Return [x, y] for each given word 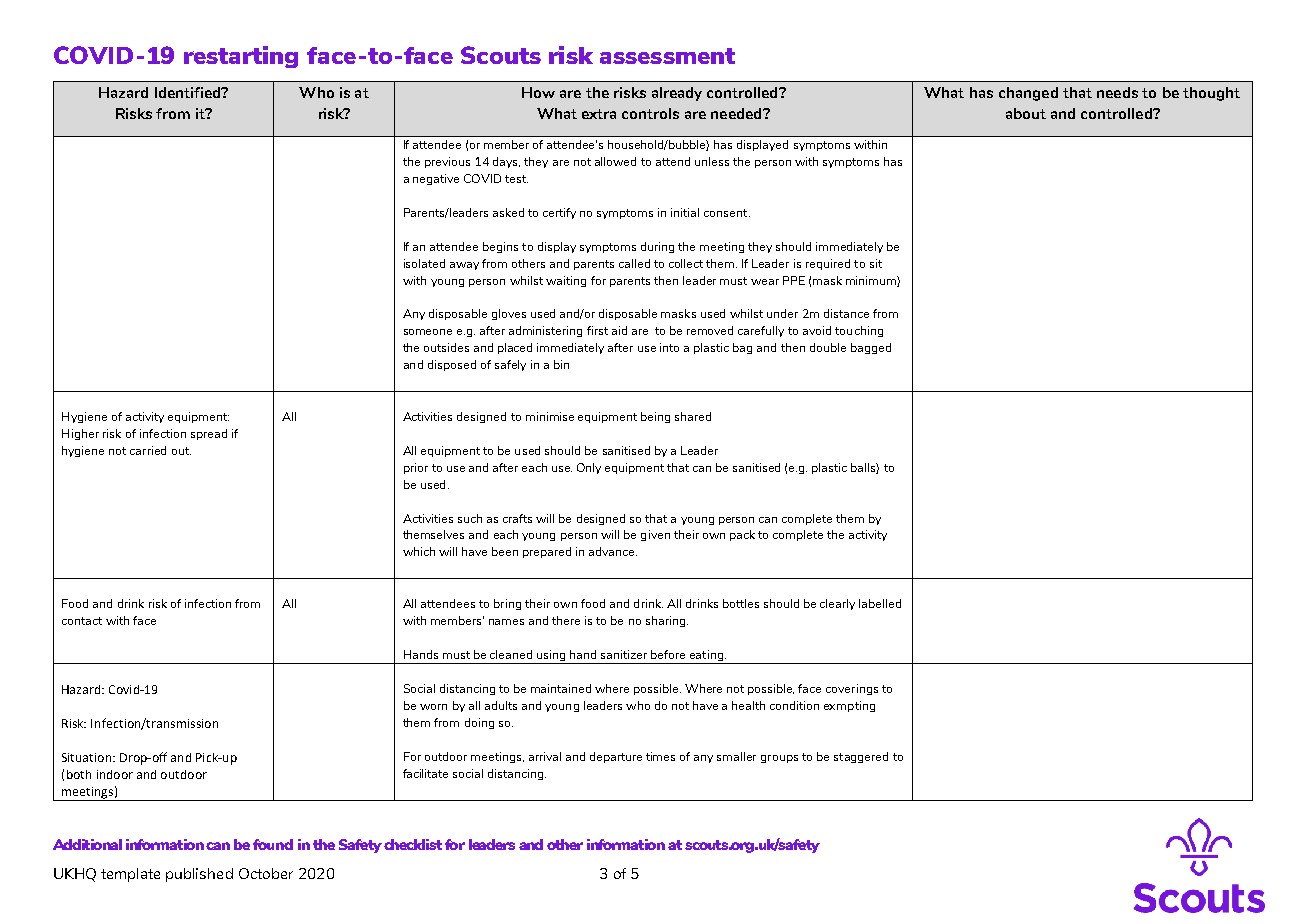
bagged [871, 348]
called [634, 263]
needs [1117, 92]
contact [82, 621]
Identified [189, 92]
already [677, 94]
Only [589, 468]
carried [148, 450]
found [273, 844]
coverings [852, 689]
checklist [413, 844]
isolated [424, 263]
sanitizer [624, 654]
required [828, 264]
